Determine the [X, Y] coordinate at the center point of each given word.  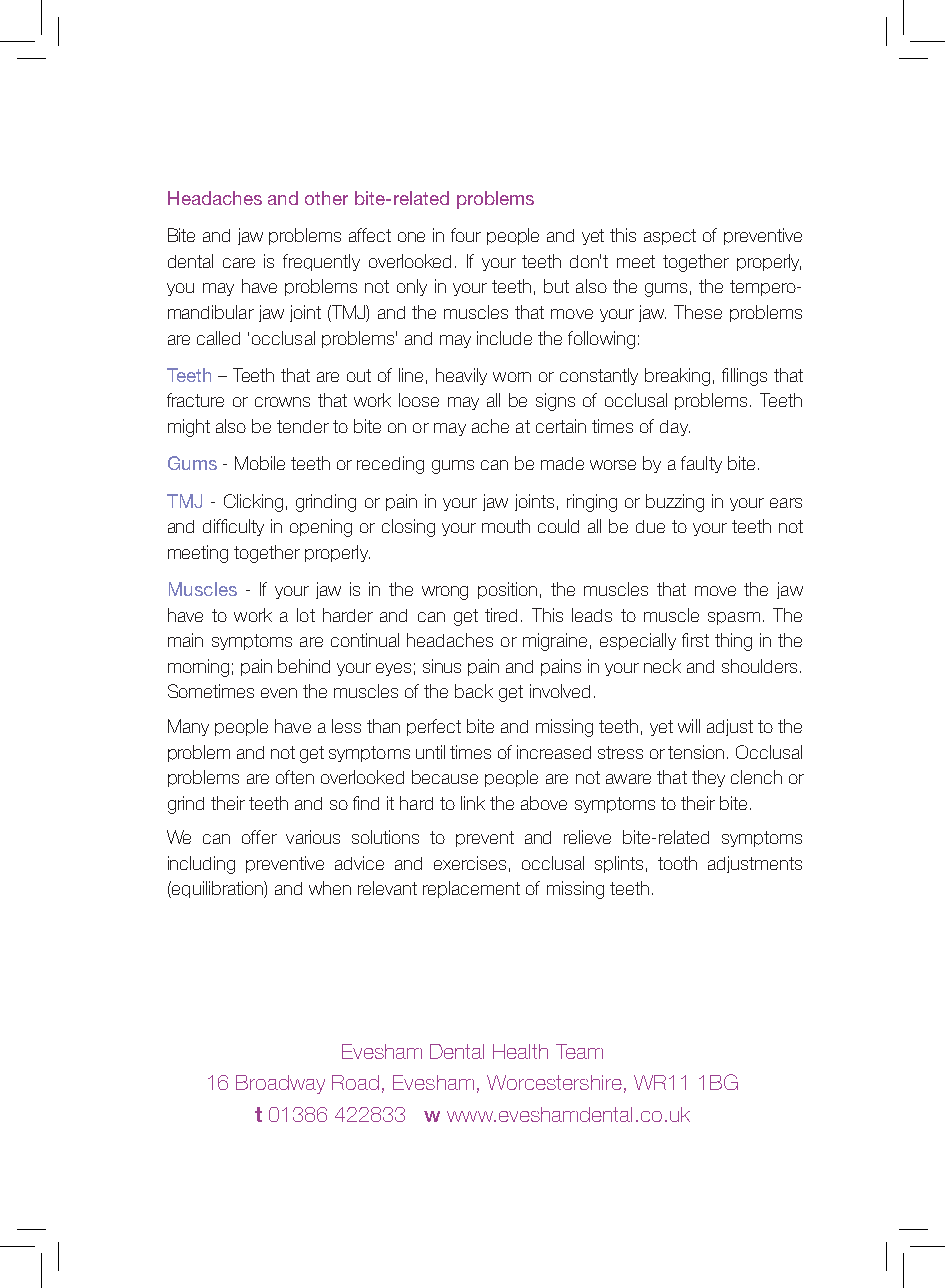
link [473, 803]
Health [520, 1051]
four [466, 235]
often [295, 777]
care [239, 263]
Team [579, 1051]
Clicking [253, 503]
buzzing [675, 503]
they [708, 778]
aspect [670, 237]
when [330, 888]
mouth [506, 526]
